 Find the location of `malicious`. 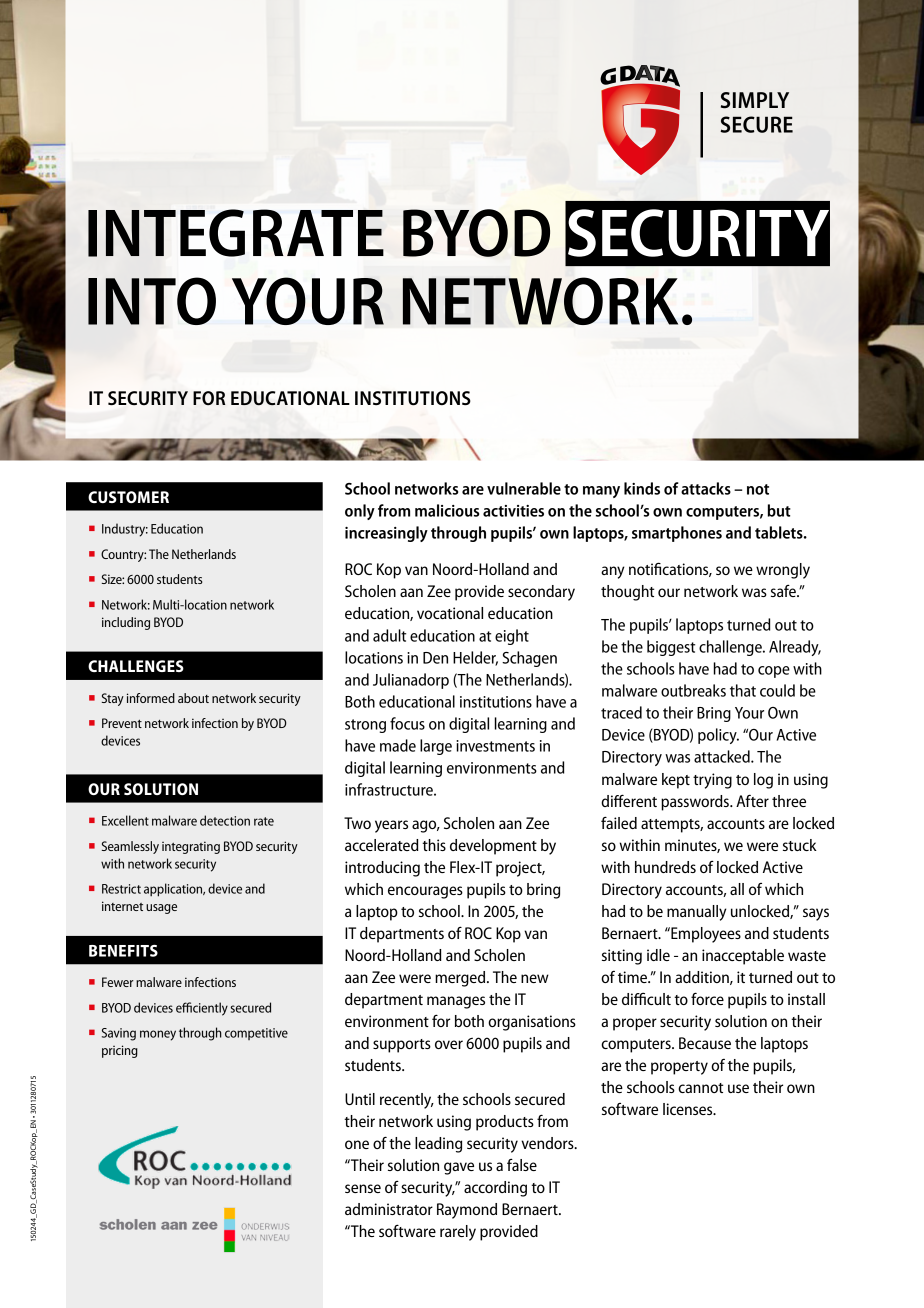

malicious is located at coordinates (447, 510).
